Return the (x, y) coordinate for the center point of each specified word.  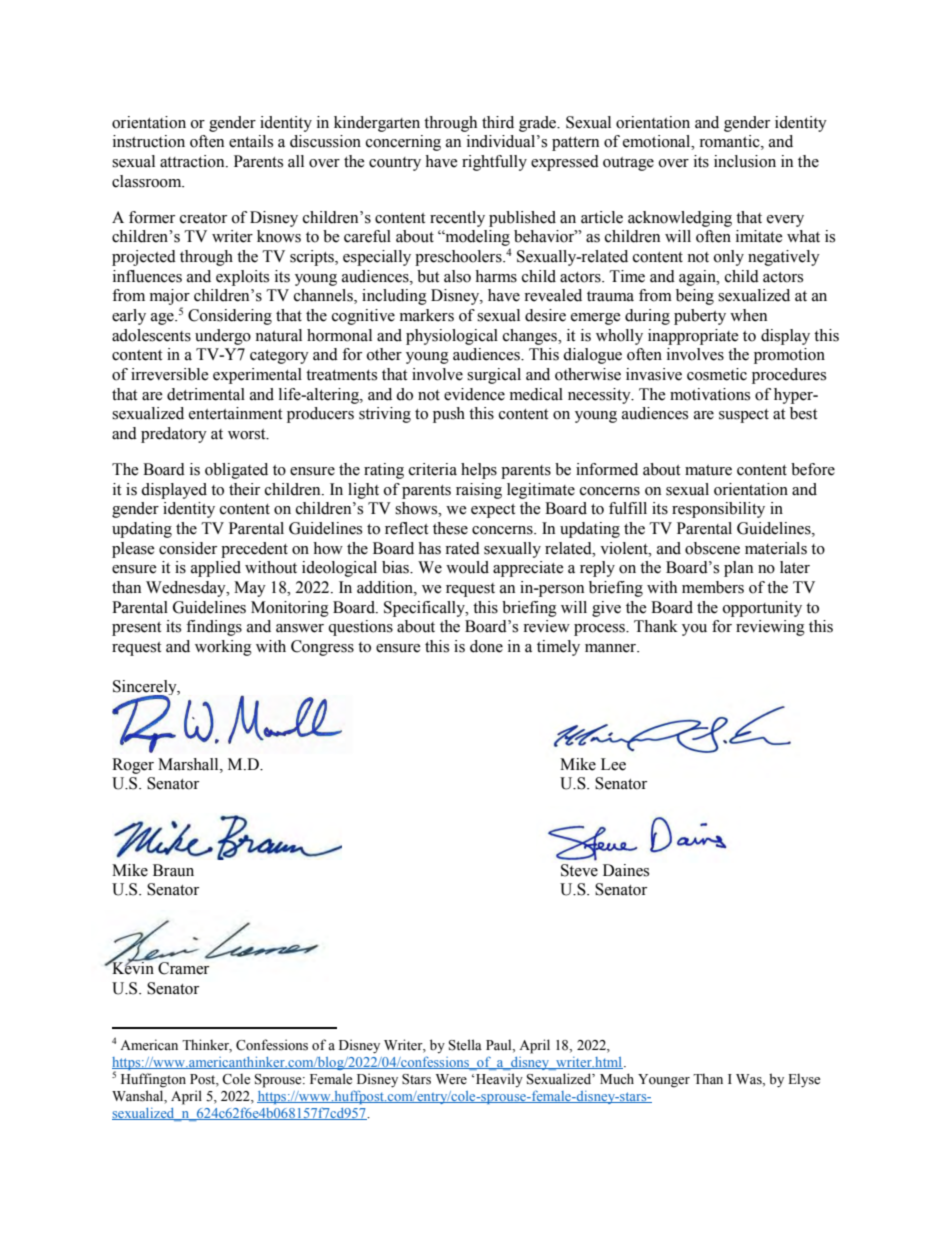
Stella (465, 1045)
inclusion (745, 161)
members (713, 587)
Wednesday (187, 589)
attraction (193, 161)
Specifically (425, 609)
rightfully (494, 163)
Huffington (153, 1080)
